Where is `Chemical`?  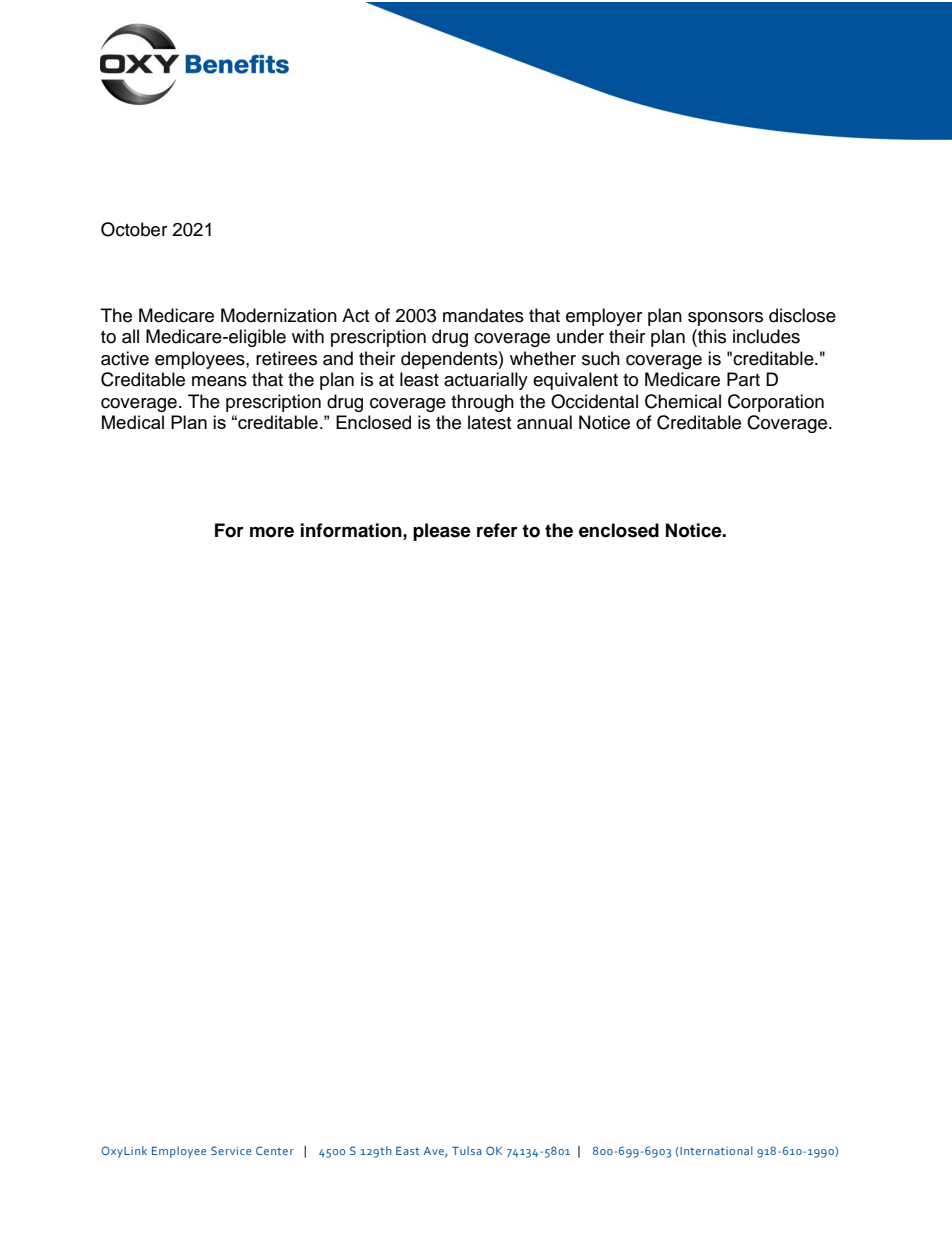
Chemical is located at coordinates (683, 401).
